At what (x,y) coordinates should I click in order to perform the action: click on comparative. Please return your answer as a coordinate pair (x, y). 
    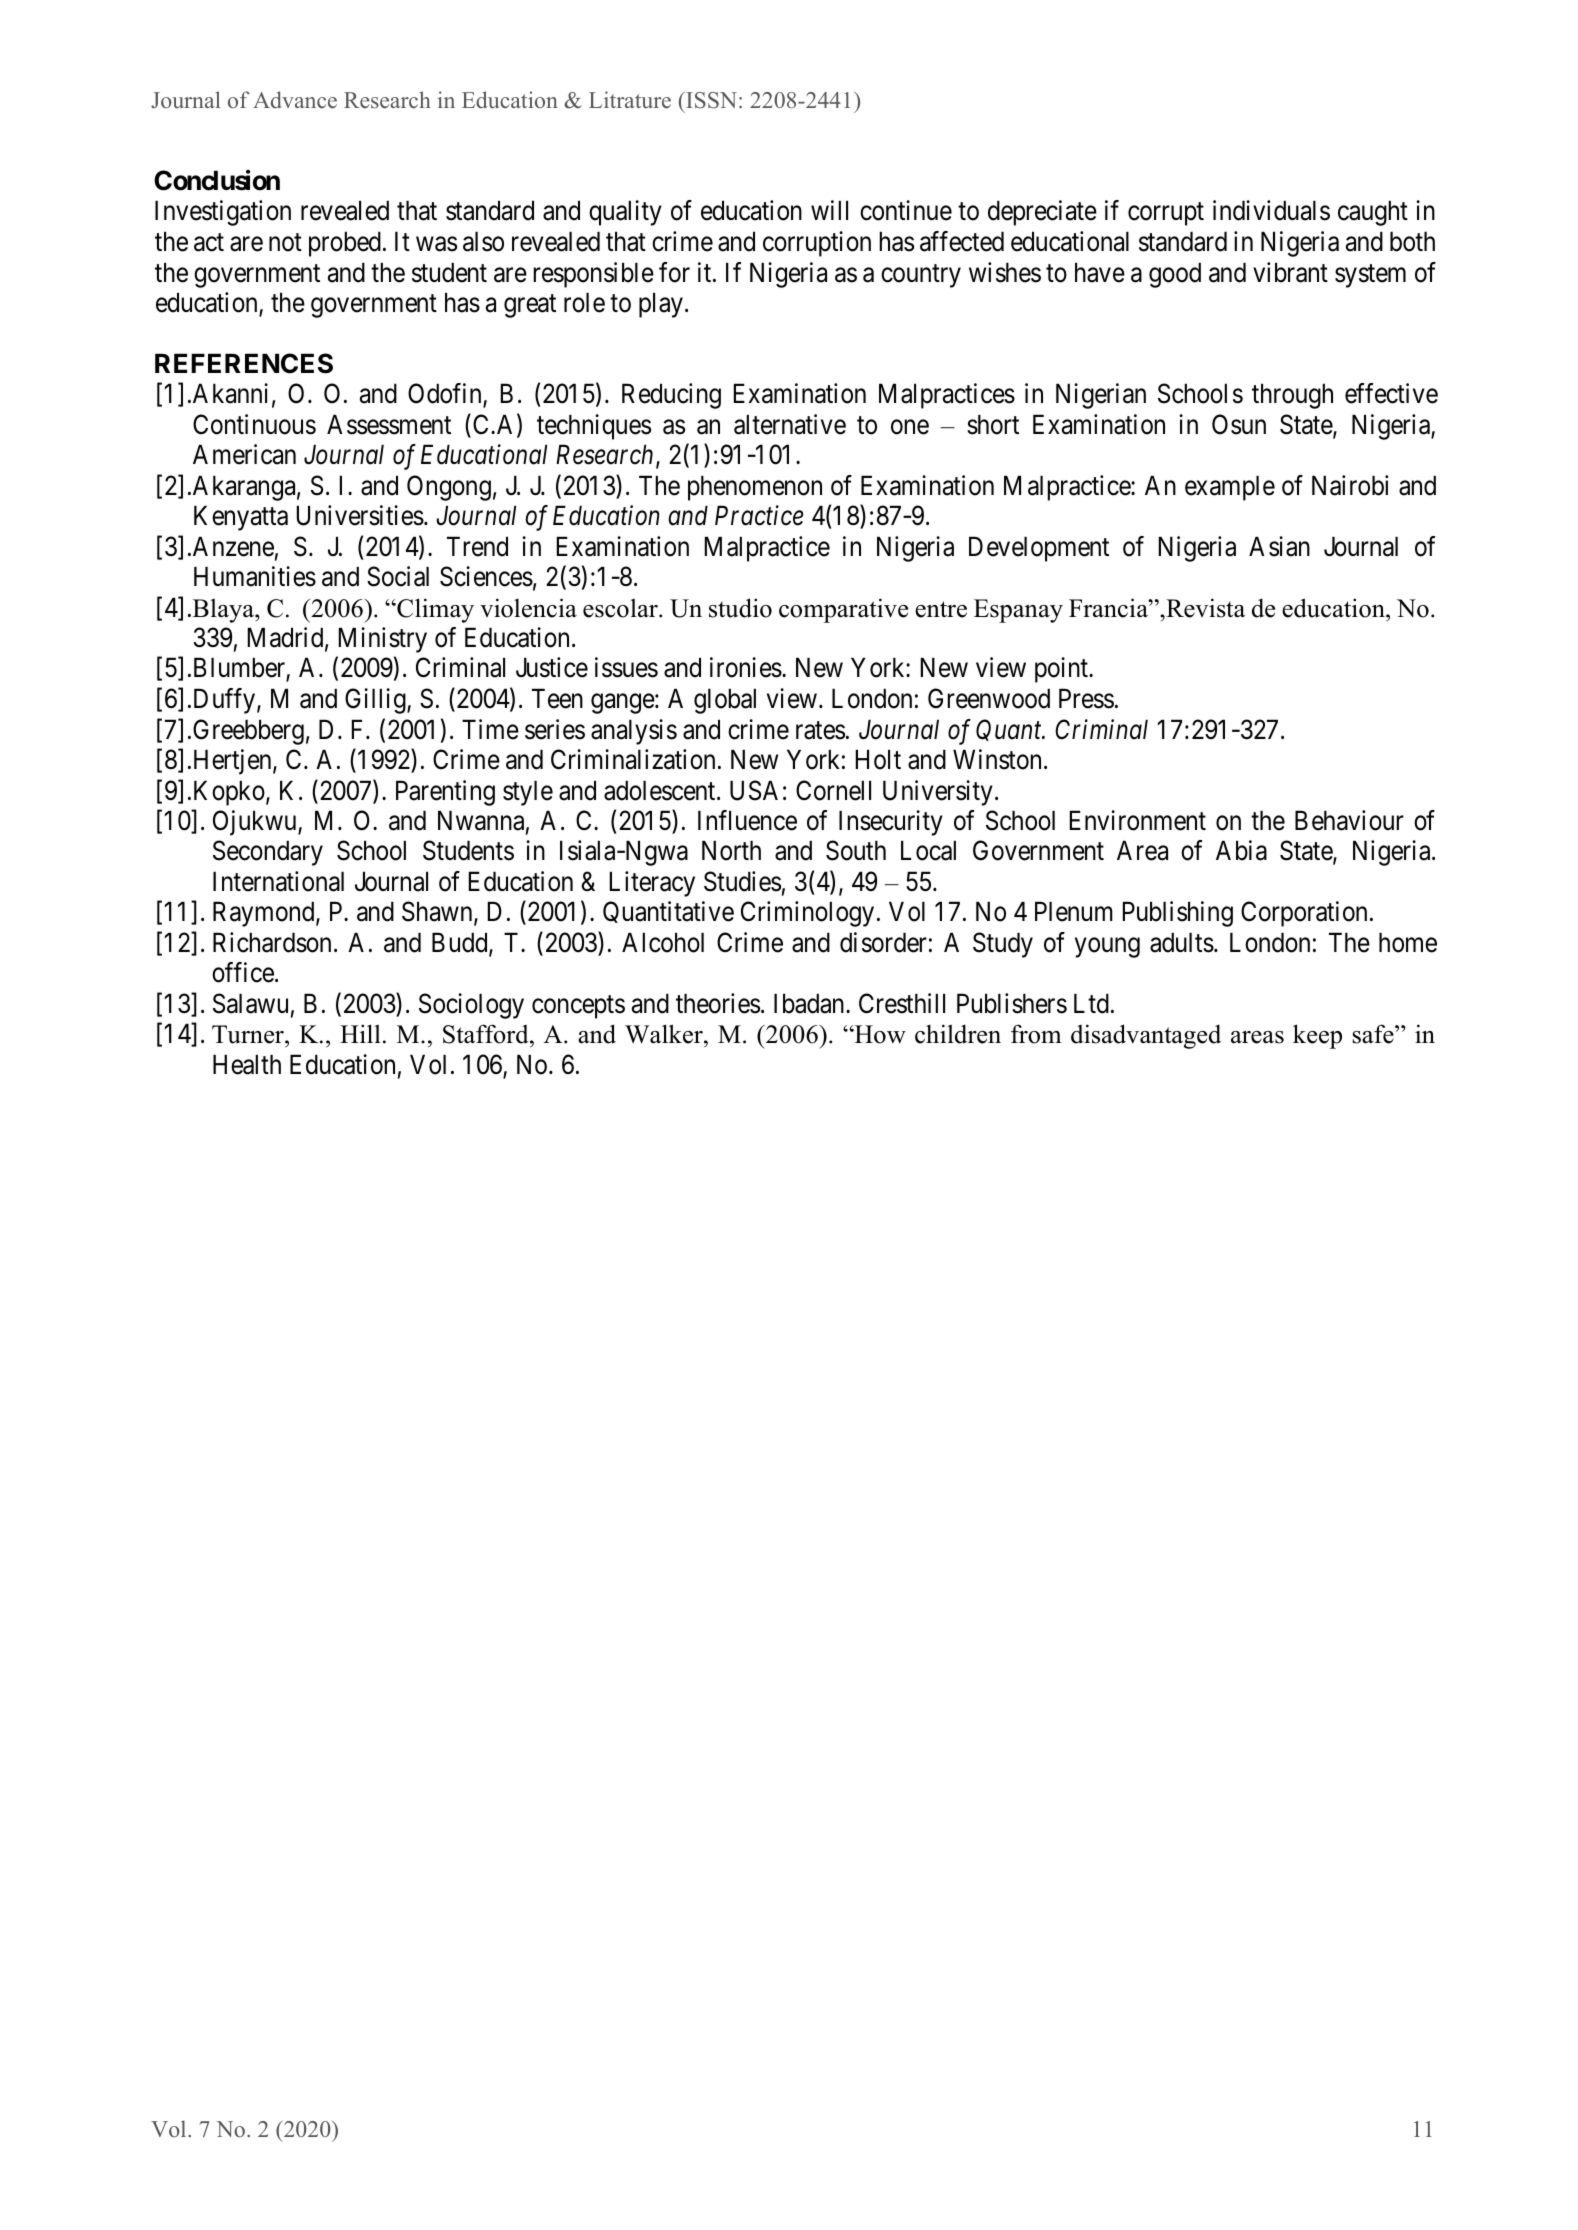
    Looking at the image, I should click on (843, 610).
